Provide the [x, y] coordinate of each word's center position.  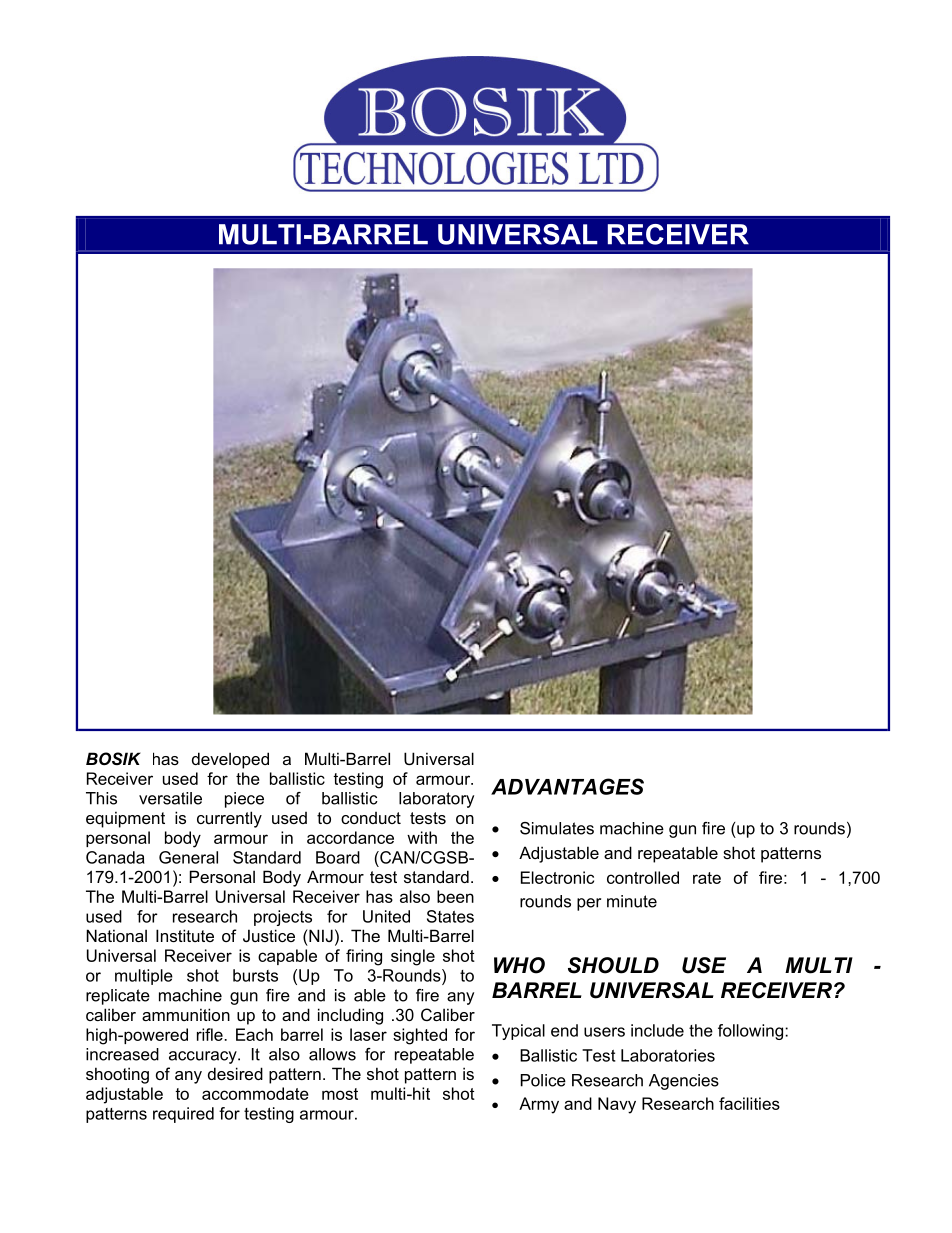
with [422, 837]
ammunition [186, 1014]
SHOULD [613, 965]
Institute [185, 935]
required [183, 1115]
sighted [420, 1036]
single [413, 957]
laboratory [436, 800]
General [188, 857]
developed [230, 760]
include [657, 1030]
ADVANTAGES [567, 786]
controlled [643, 877]
